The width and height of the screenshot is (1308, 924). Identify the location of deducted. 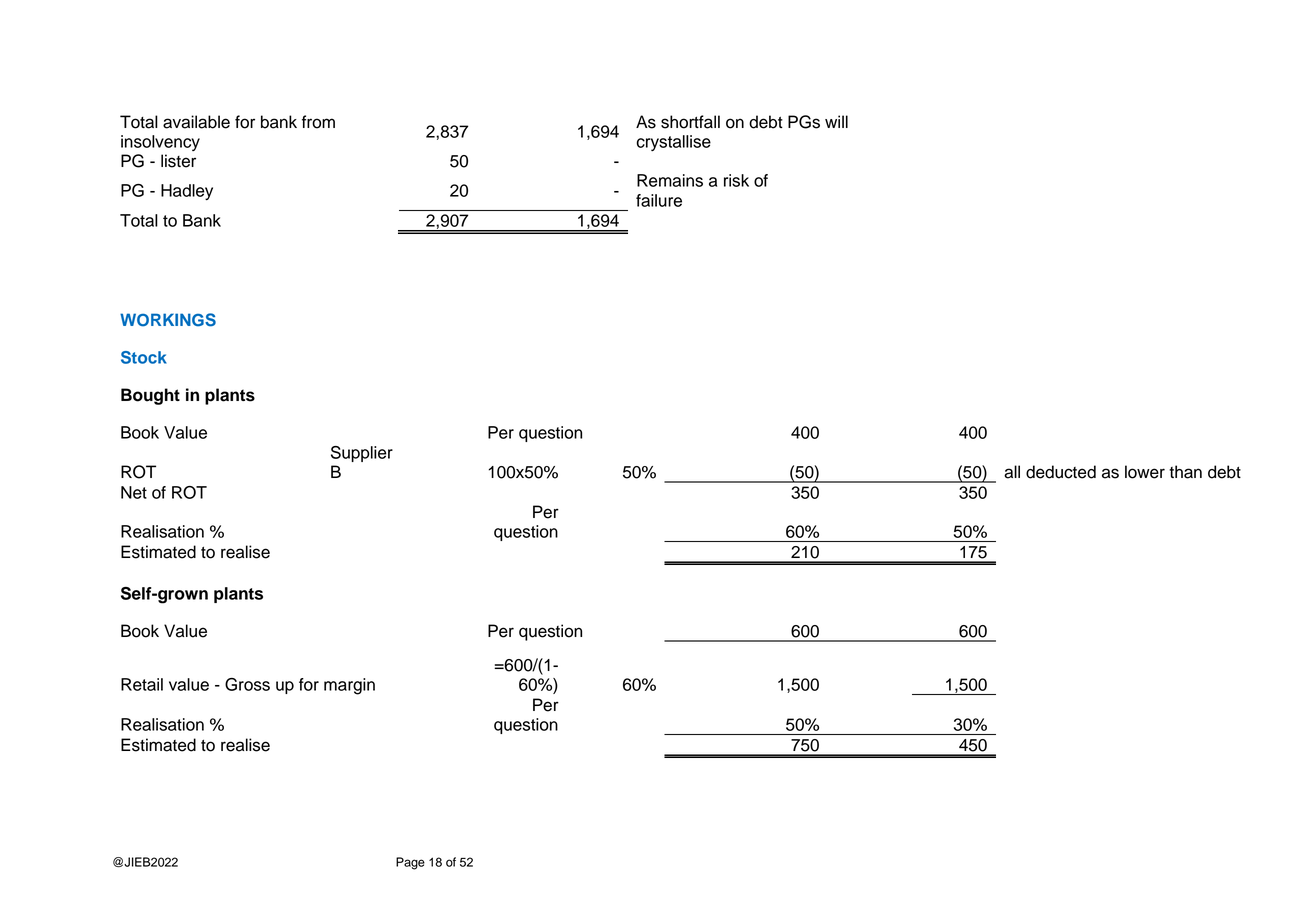
(1061, 472).
